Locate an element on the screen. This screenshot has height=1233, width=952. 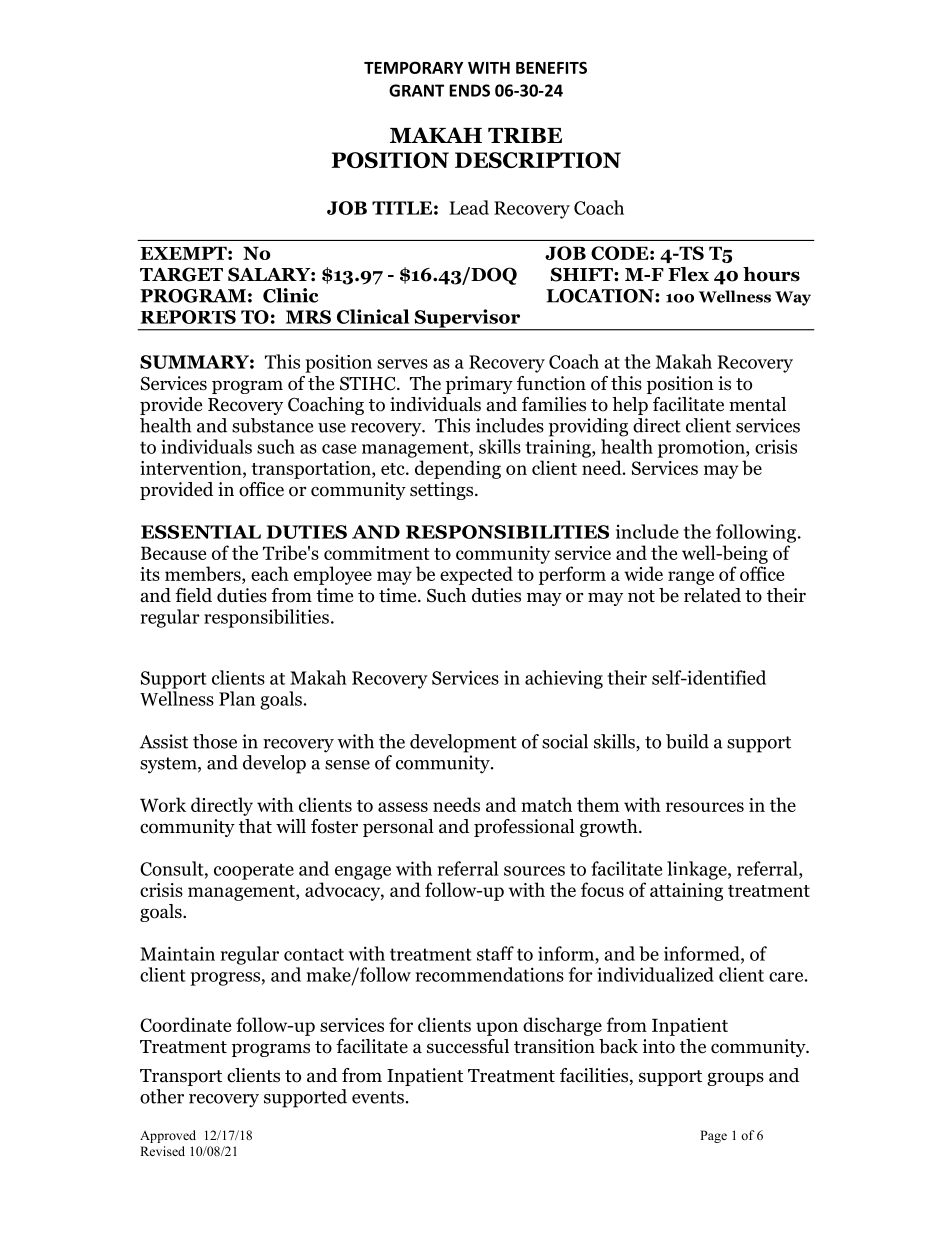
successful is located at coordinates (468, 1046).
